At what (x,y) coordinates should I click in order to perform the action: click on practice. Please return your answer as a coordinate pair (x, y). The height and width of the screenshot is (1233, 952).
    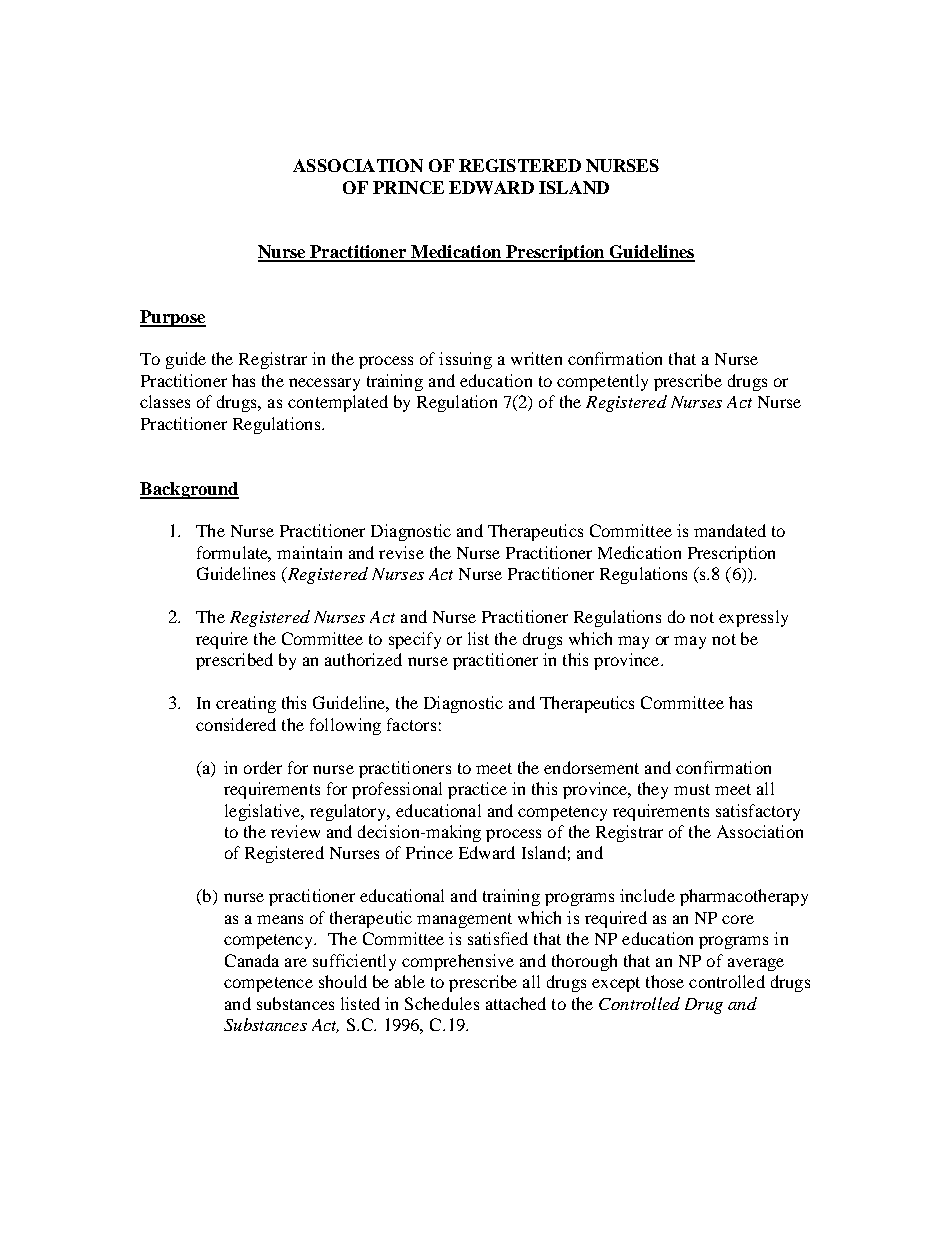
    Looking at the image, I should click on (477, 790).
